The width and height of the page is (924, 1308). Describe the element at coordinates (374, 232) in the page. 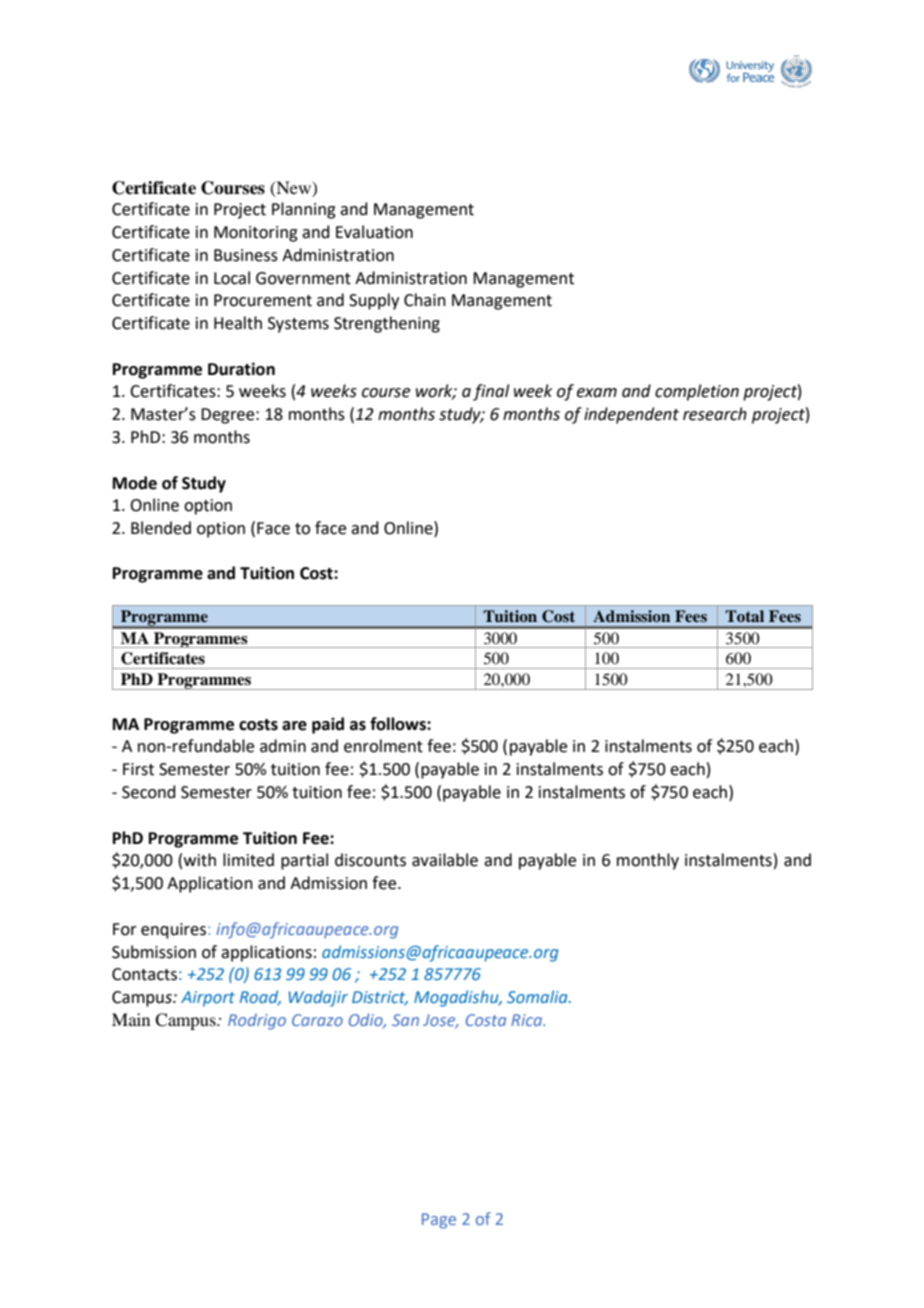

I see `Evaluation` at that location.
